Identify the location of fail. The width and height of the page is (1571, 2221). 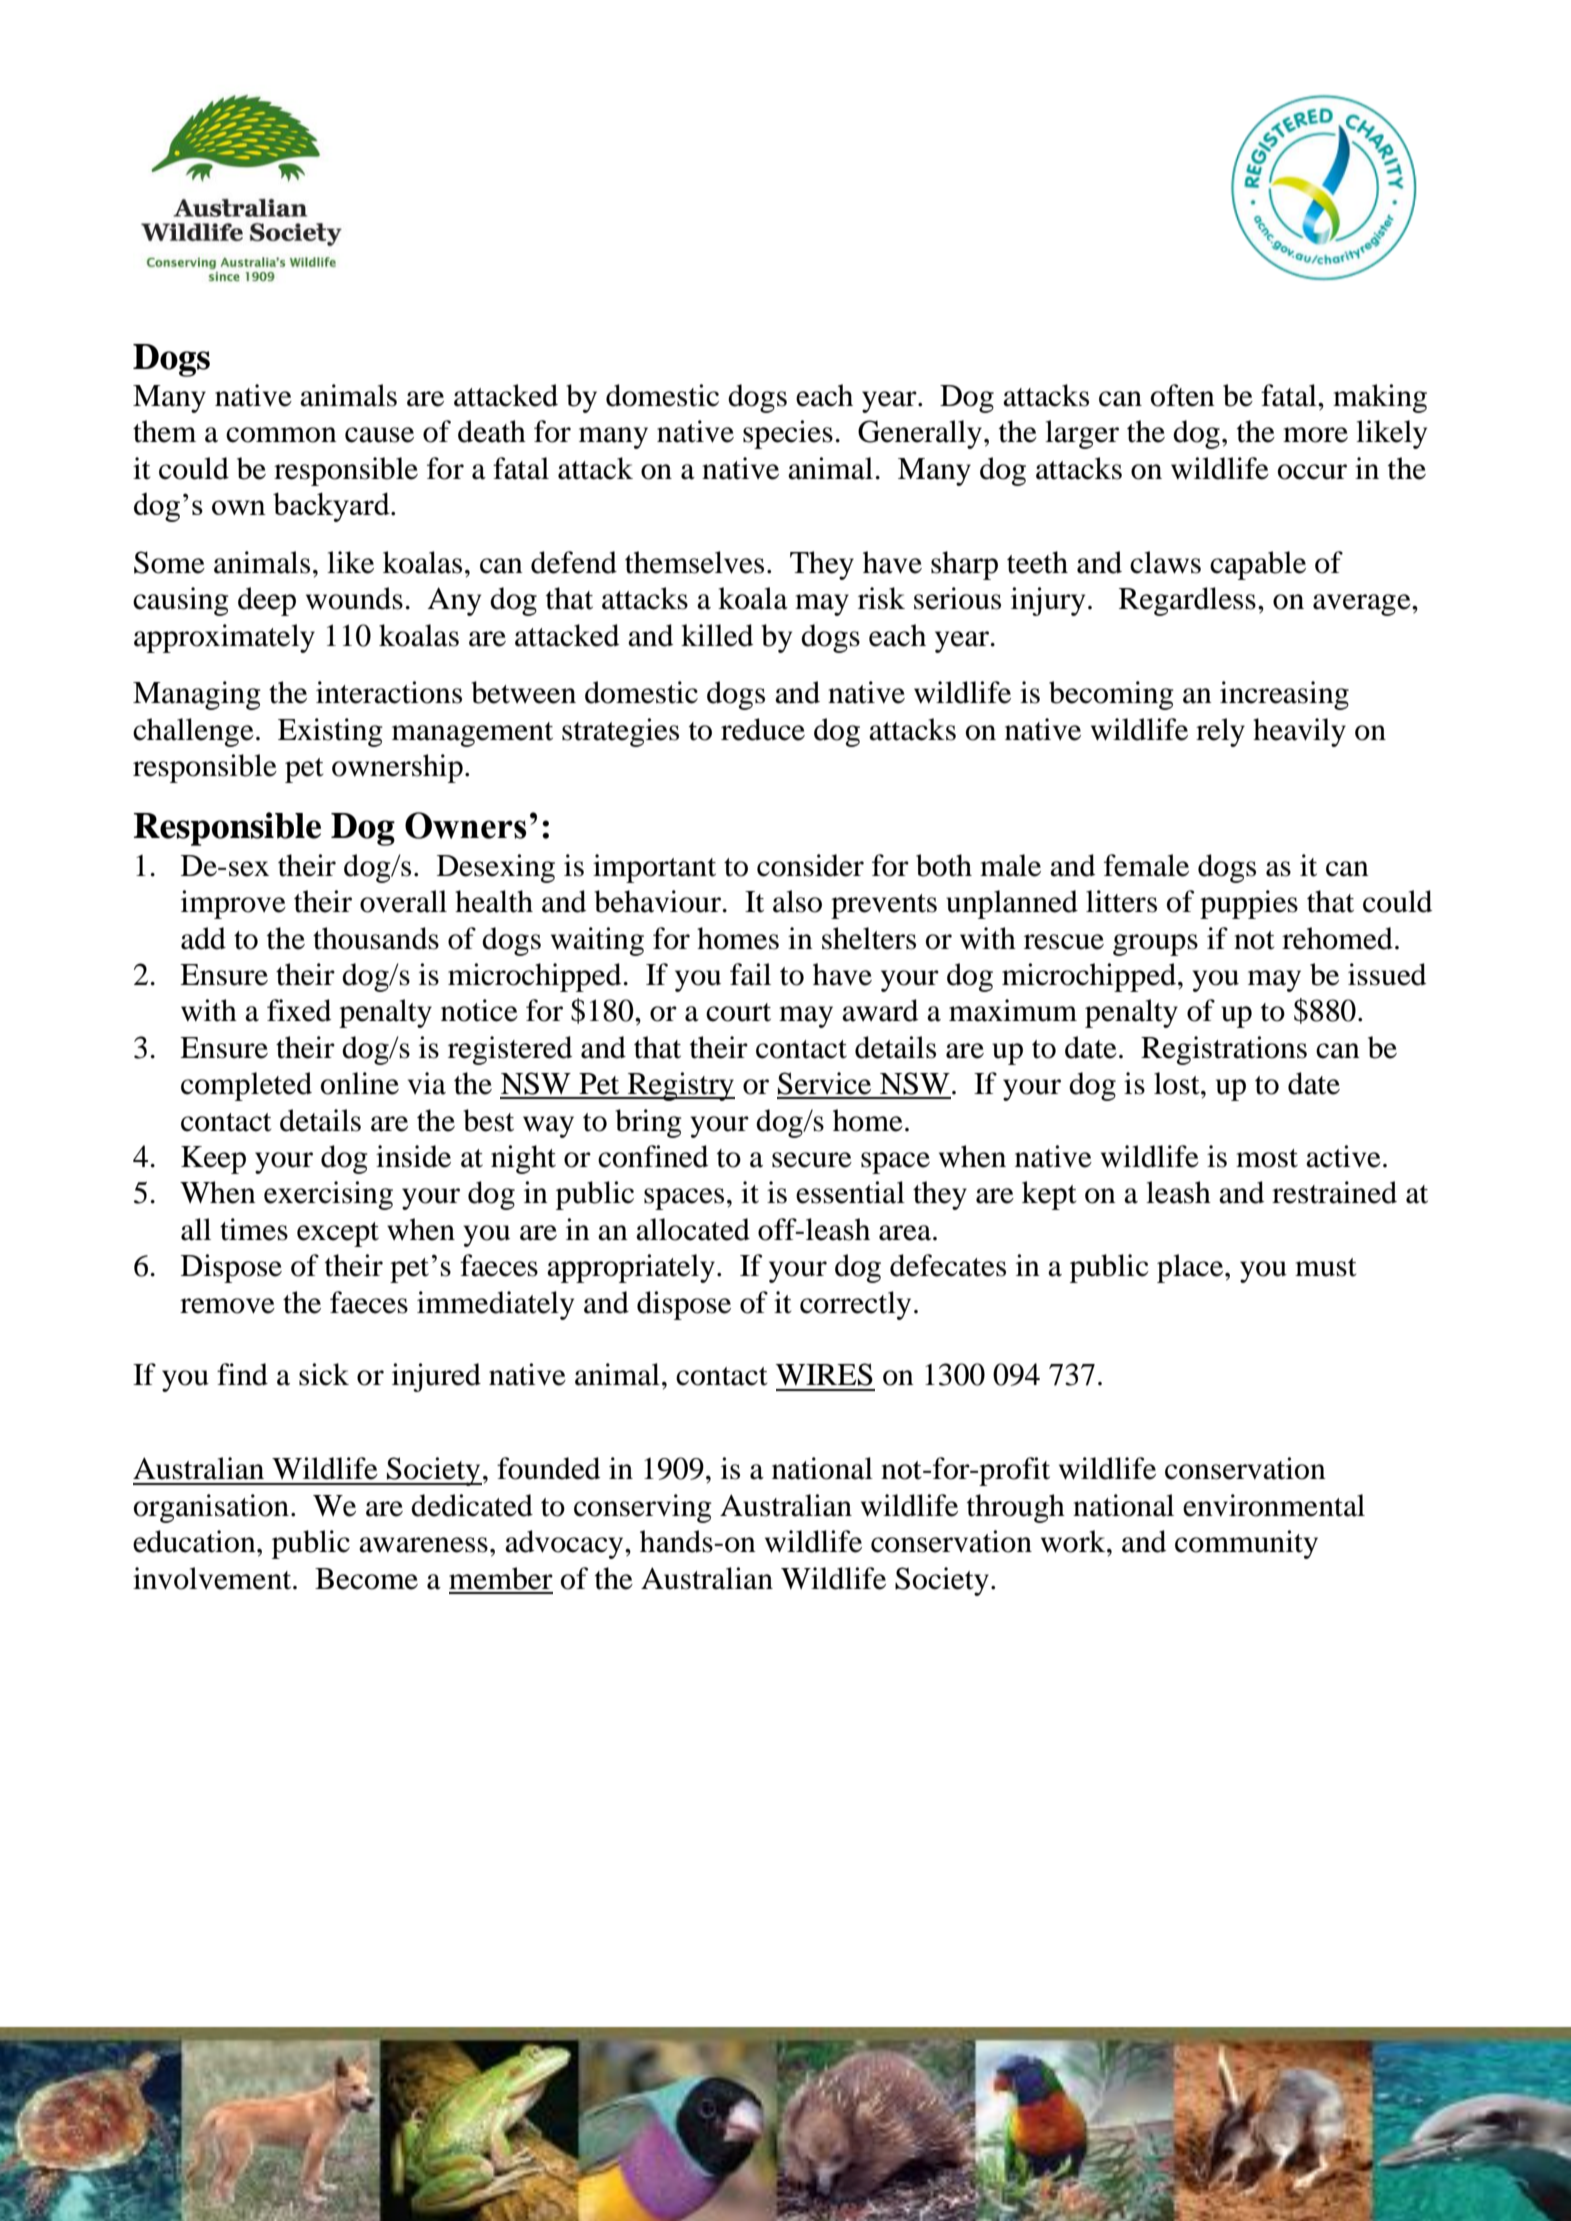
(750, 974).
